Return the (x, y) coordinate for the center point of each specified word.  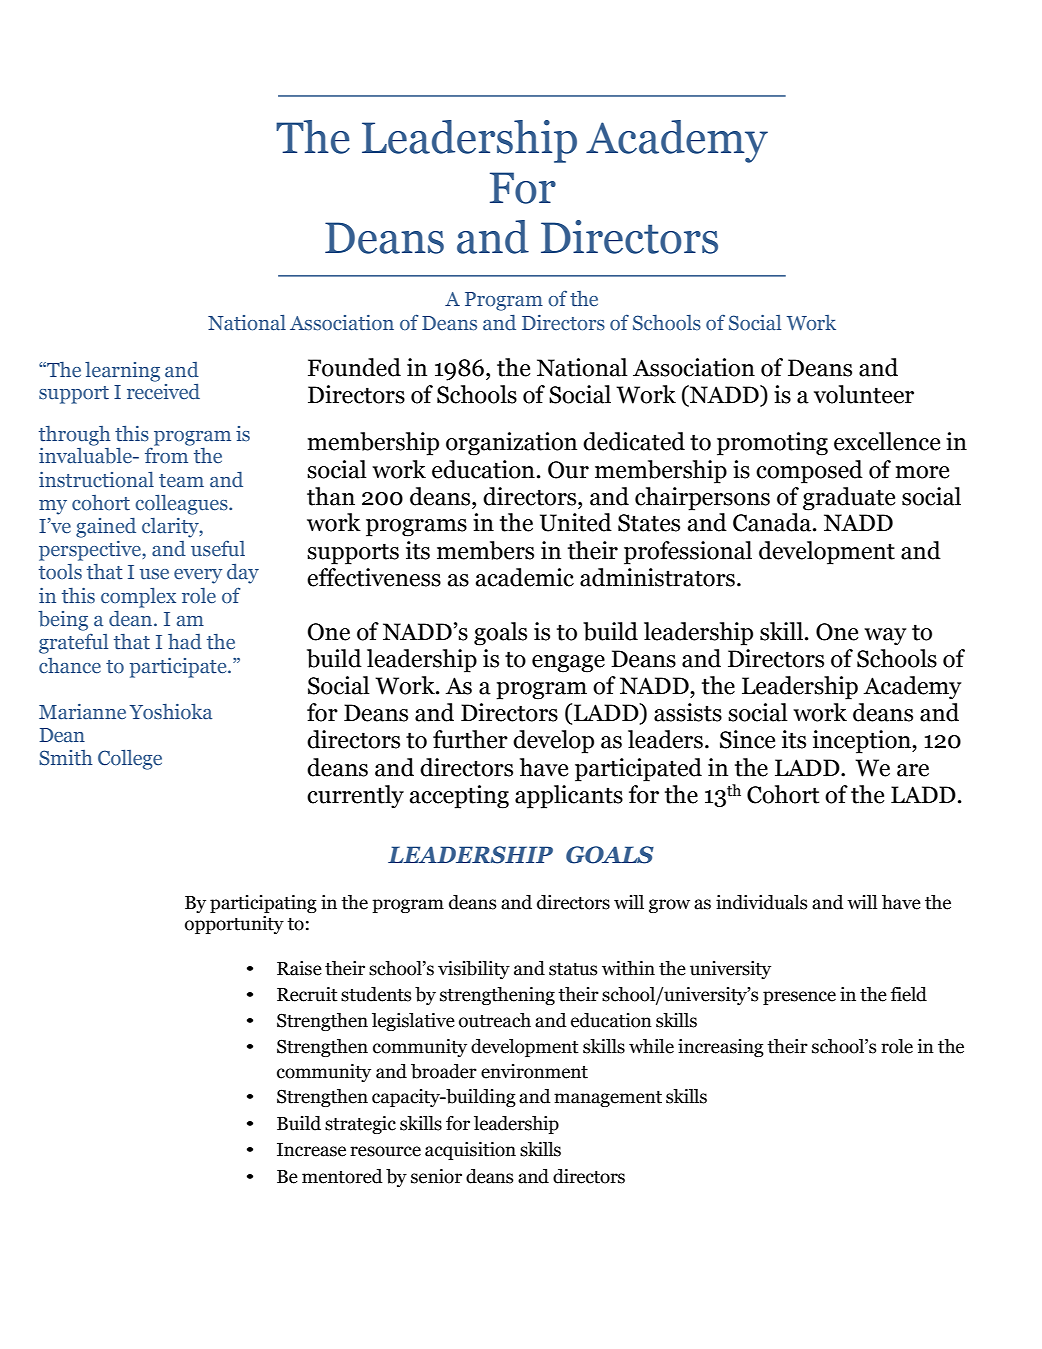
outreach (495, 1020)
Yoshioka (170, 712)
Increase (311, 1150)
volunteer (864, 394)
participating (263, 904)
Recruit (307, 994)
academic (525, 577)
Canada (773, 522)
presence (799, 998)
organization (511, 444)
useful (218, 548)
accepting (459, 797)
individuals (761, 902)
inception (863, 742)
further (470, 739)
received (163, 392)
